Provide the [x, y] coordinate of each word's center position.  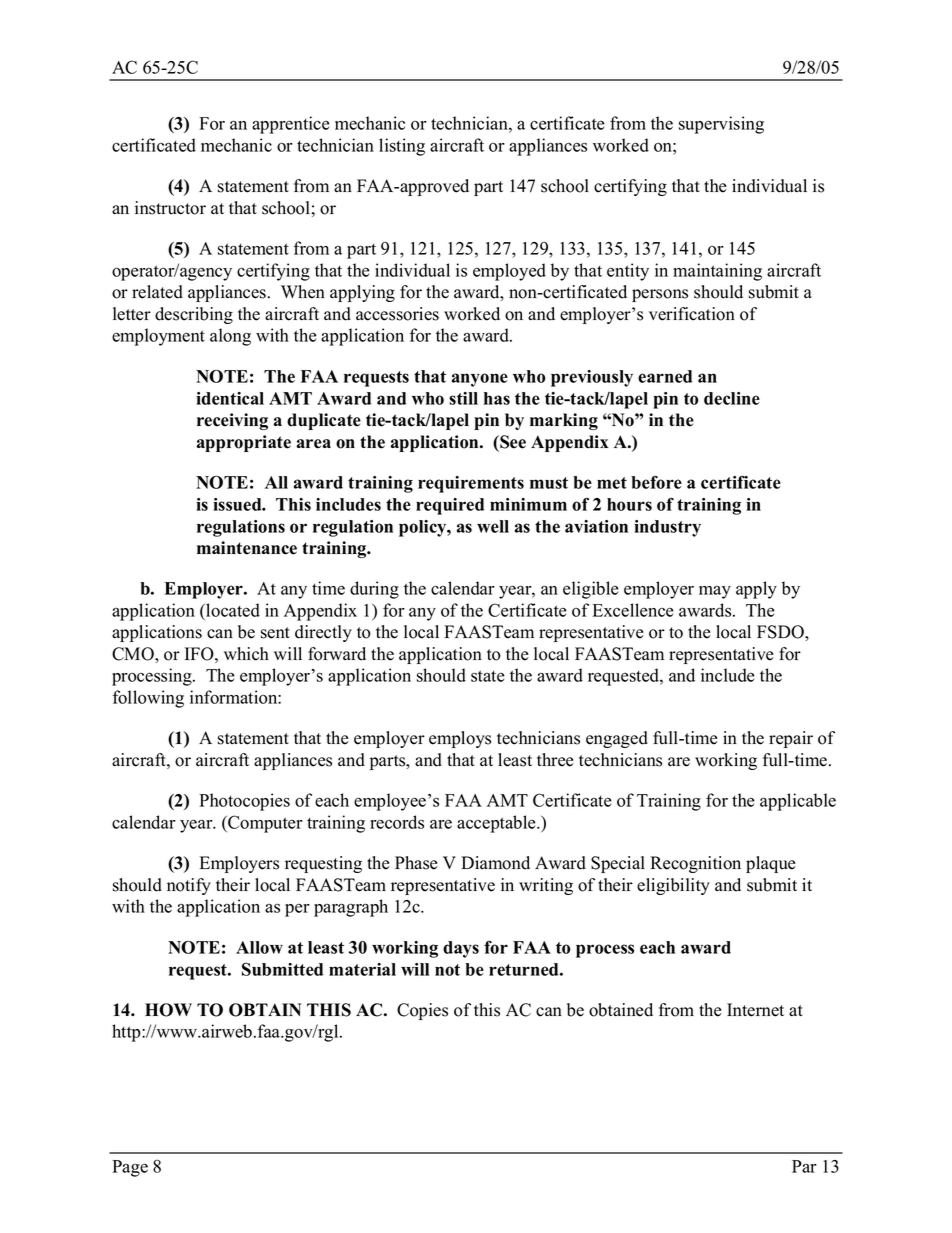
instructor [170, 208]
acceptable [497, 824]
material [362, 969]
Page [130, 1168]
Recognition [695, 864]
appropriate [244, 443]
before [656, 482]
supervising [721, 125]
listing [402, 147]
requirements [471, 484]
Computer [264, 824]
